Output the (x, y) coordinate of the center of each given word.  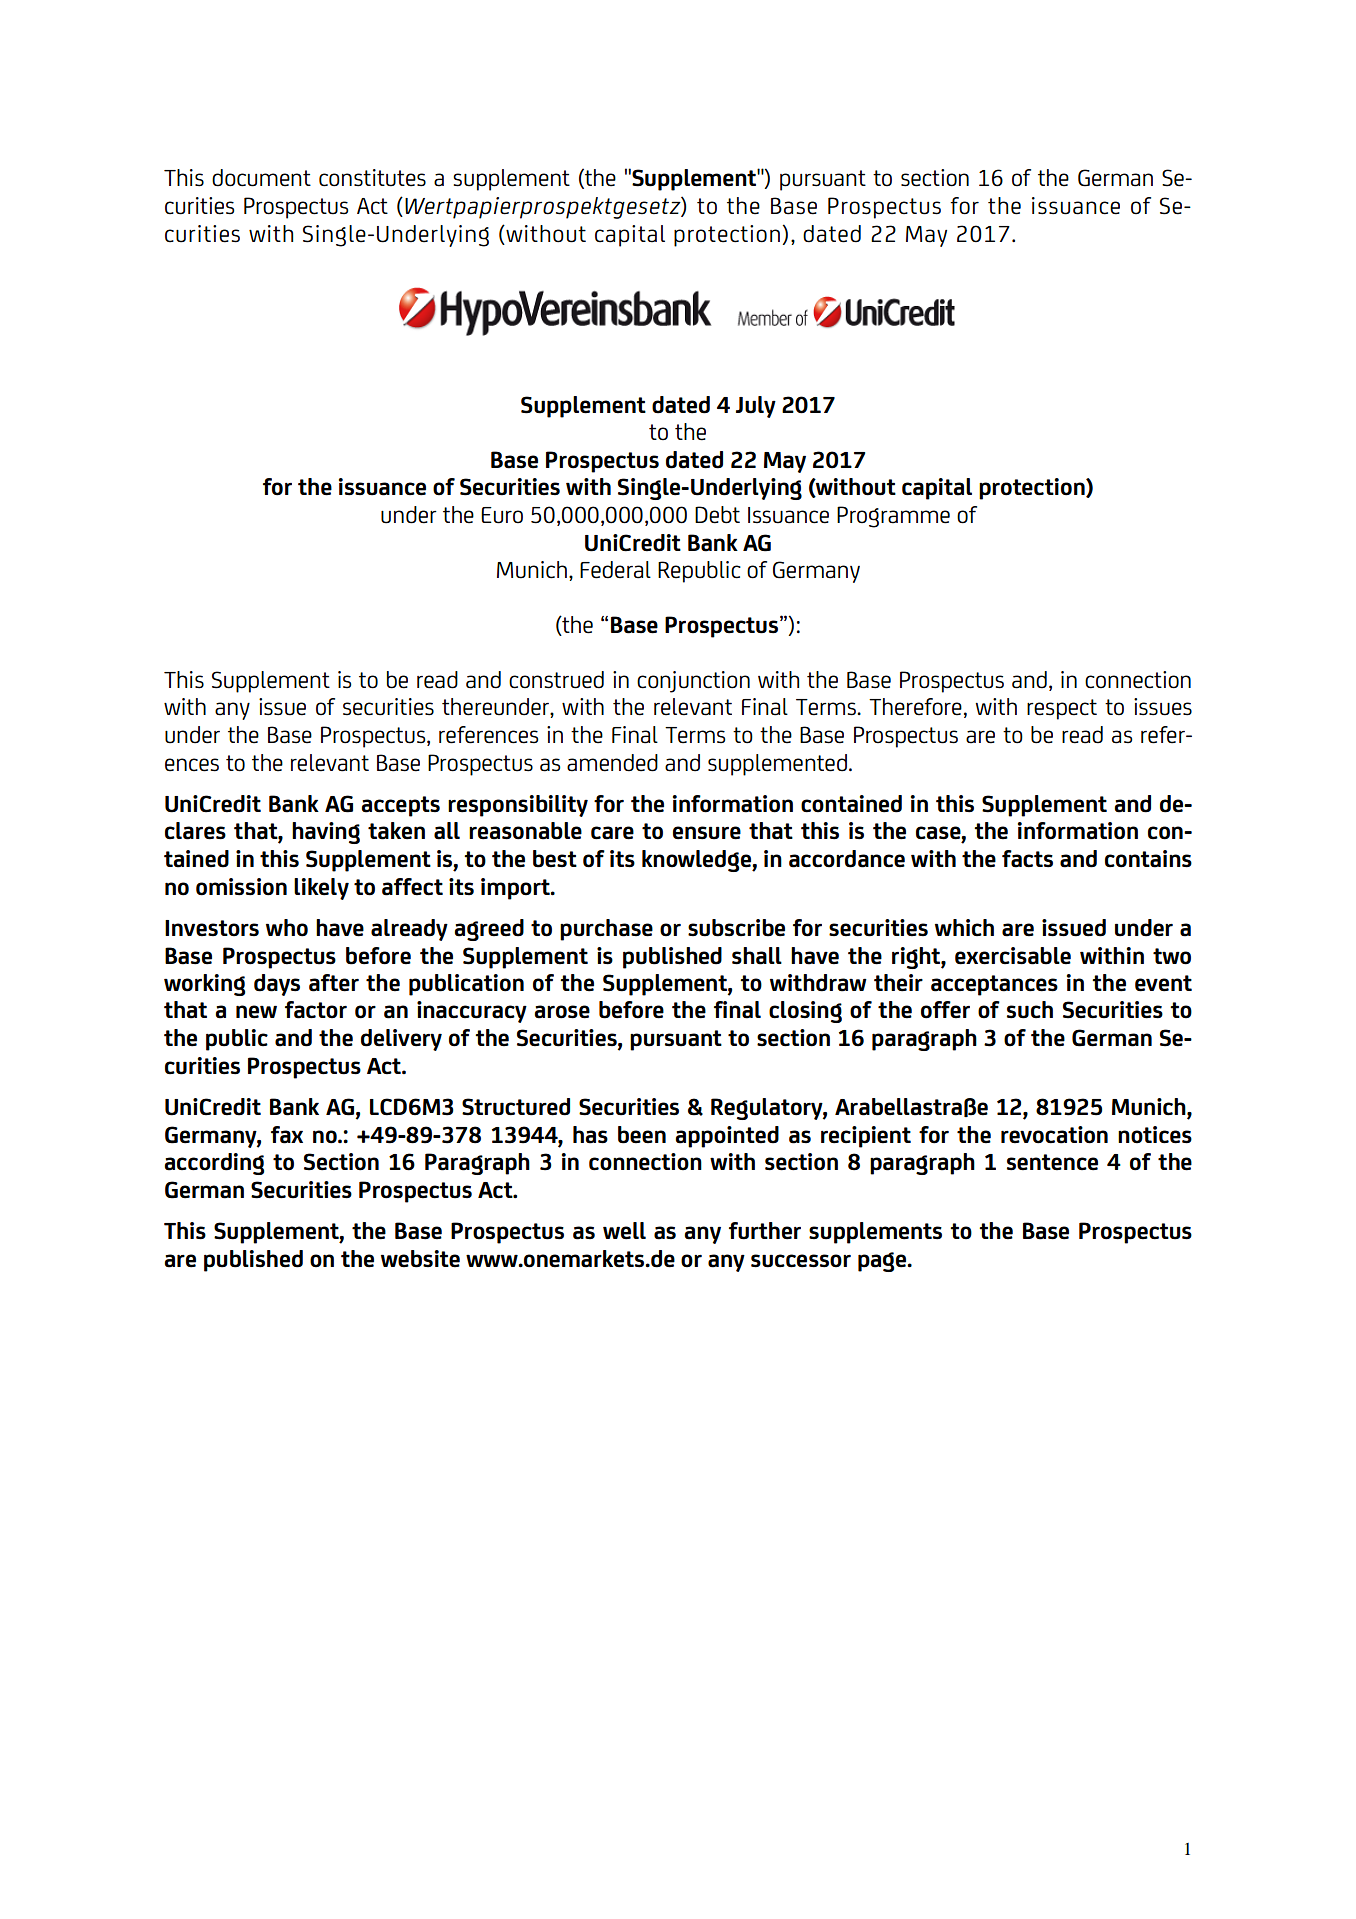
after (334, 983)
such (1030, 1010)
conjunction (693, 682)
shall (757, 956)
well (624, 1231)
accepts (400, 806)
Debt (717, 515)
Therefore (915, 707)
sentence (1052, 1162)
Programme (893, 517)
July (756, 407)
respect (1062, 709)
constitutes (372, 178)
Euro (502, 515)
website (420, 1259)
